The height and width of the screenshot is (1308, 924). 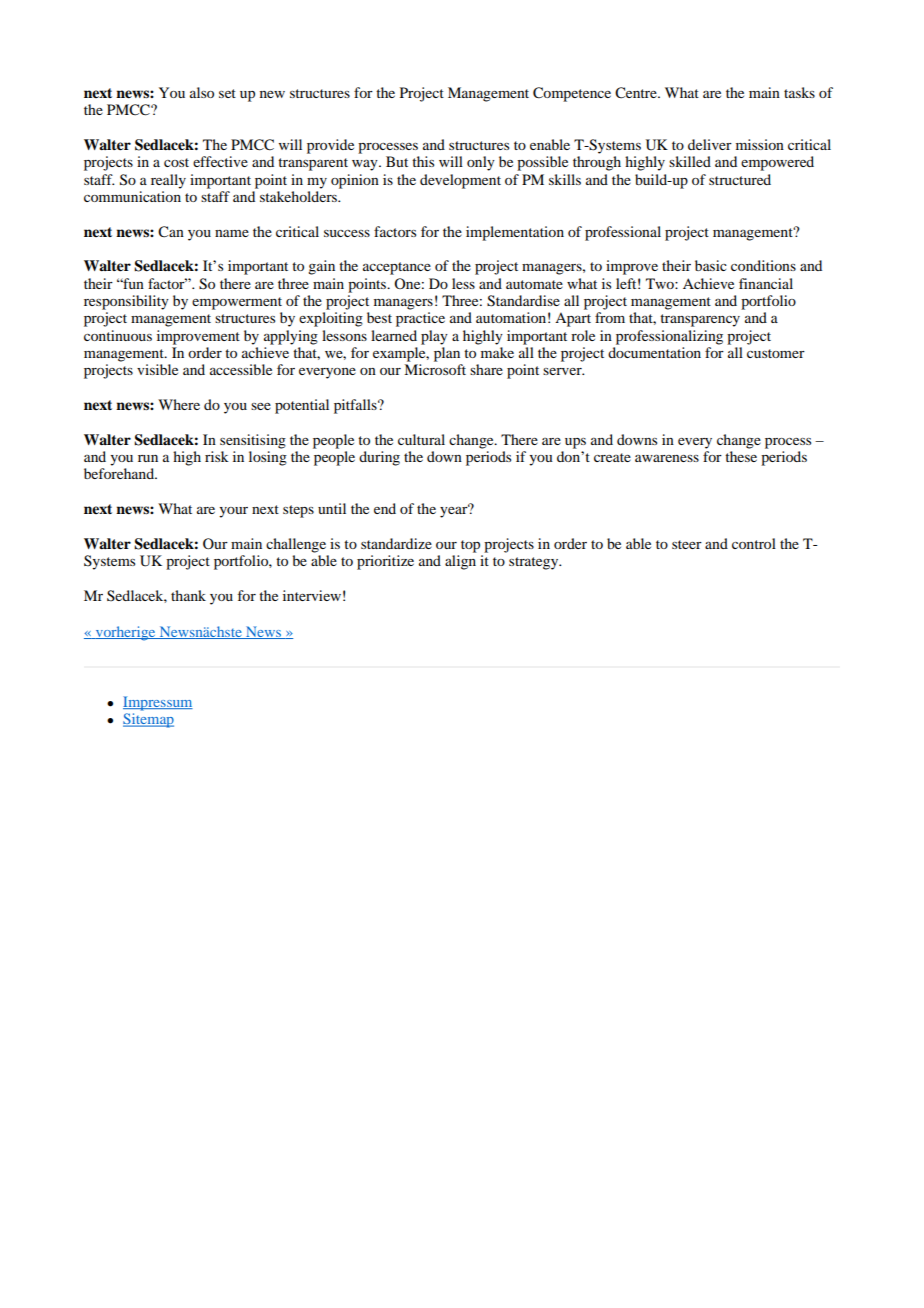 What do you see at coordinates (202, 92) in the screenshot?
I see `also` at bounding box center [202, 92].
